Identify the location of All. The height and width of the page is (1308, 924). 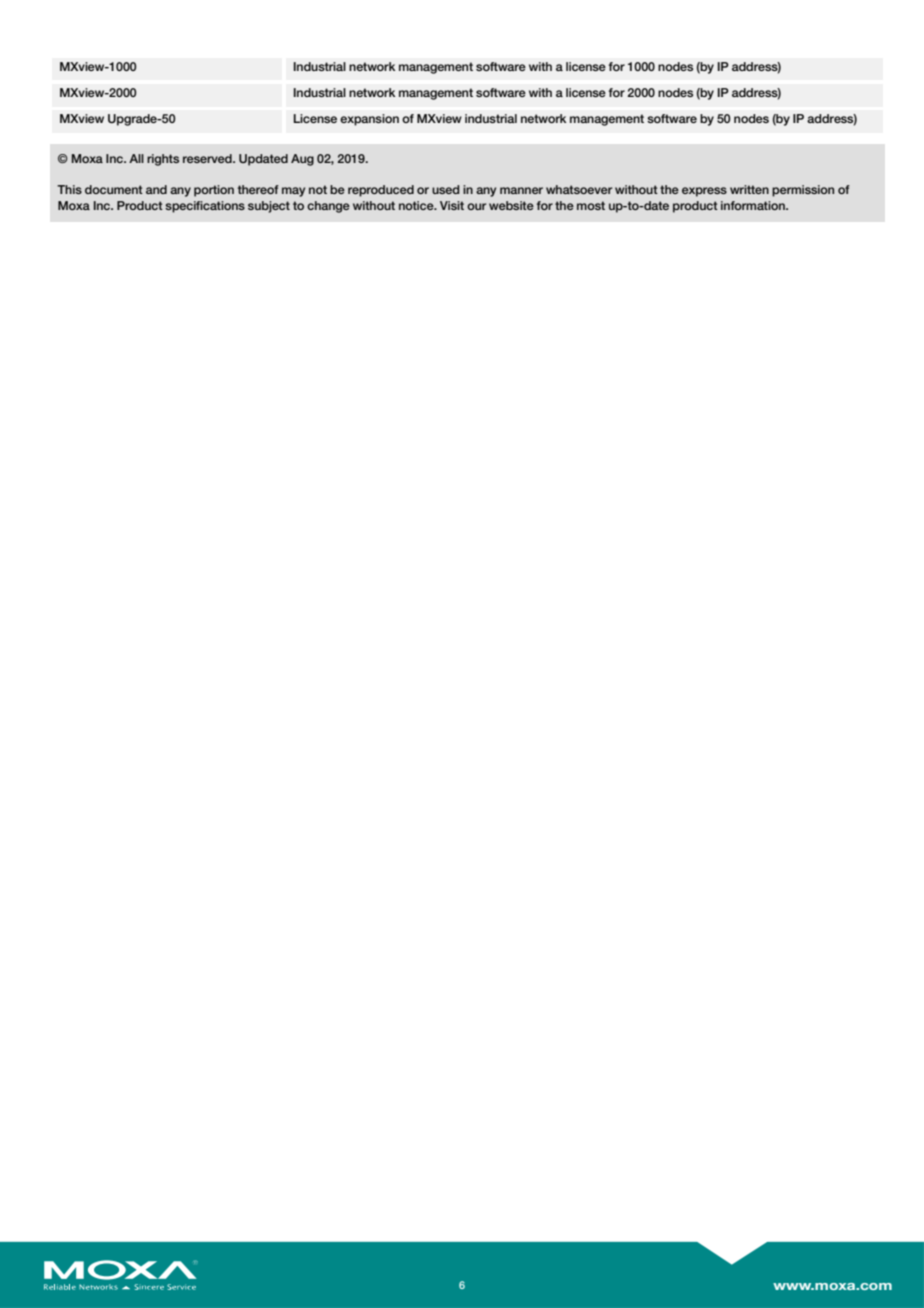
(136, 158).
